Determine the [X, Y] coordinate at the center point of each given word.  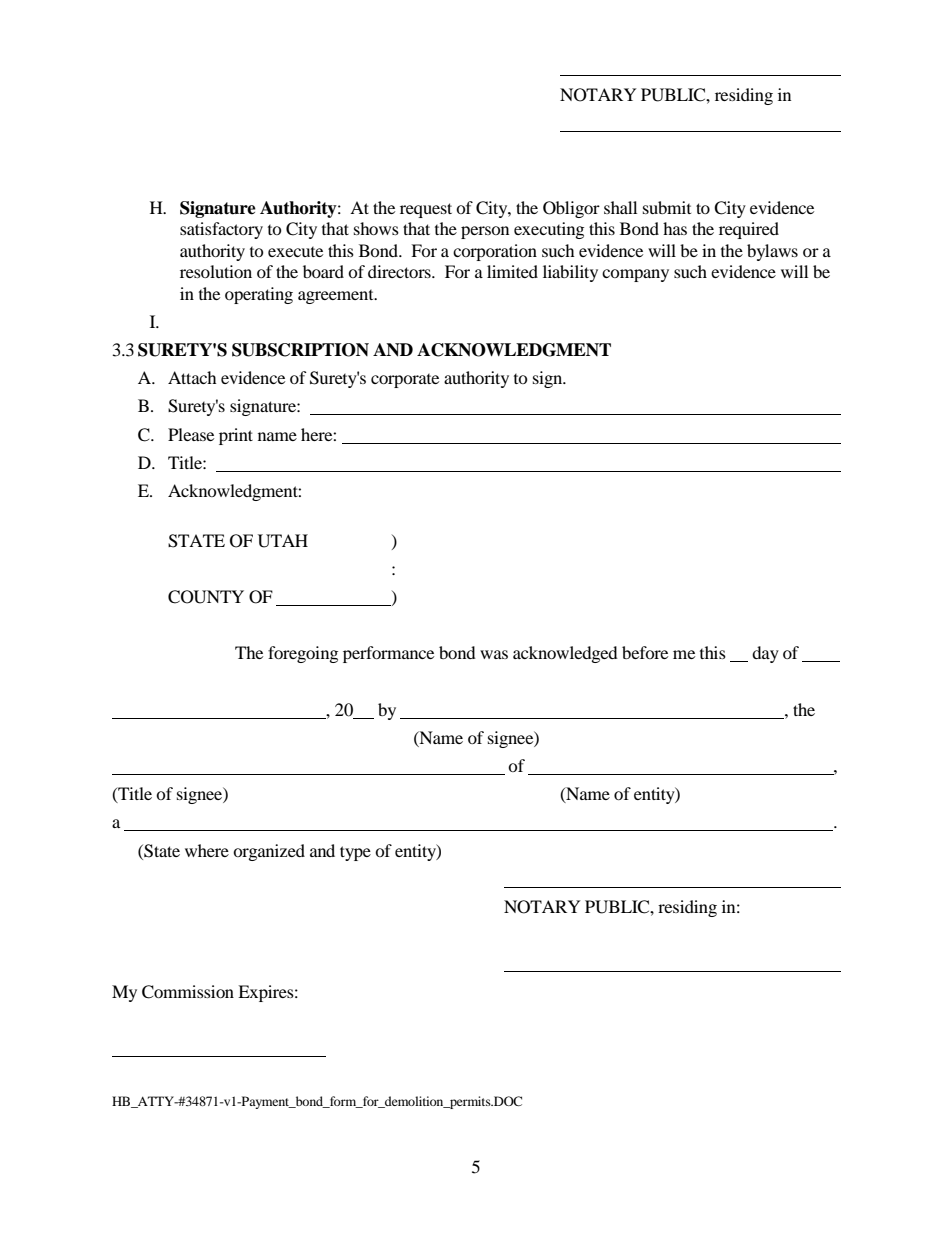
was [494, 654]
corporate [405, 381]
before [645, 652]
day [765, 654]
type [355, 853]
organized [269, 852]
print [236, 436]
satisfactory [221, 230]
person [485, 232]
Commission [188, 992]
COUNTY [206, 597]
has [675, 228]
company [635, 275]
